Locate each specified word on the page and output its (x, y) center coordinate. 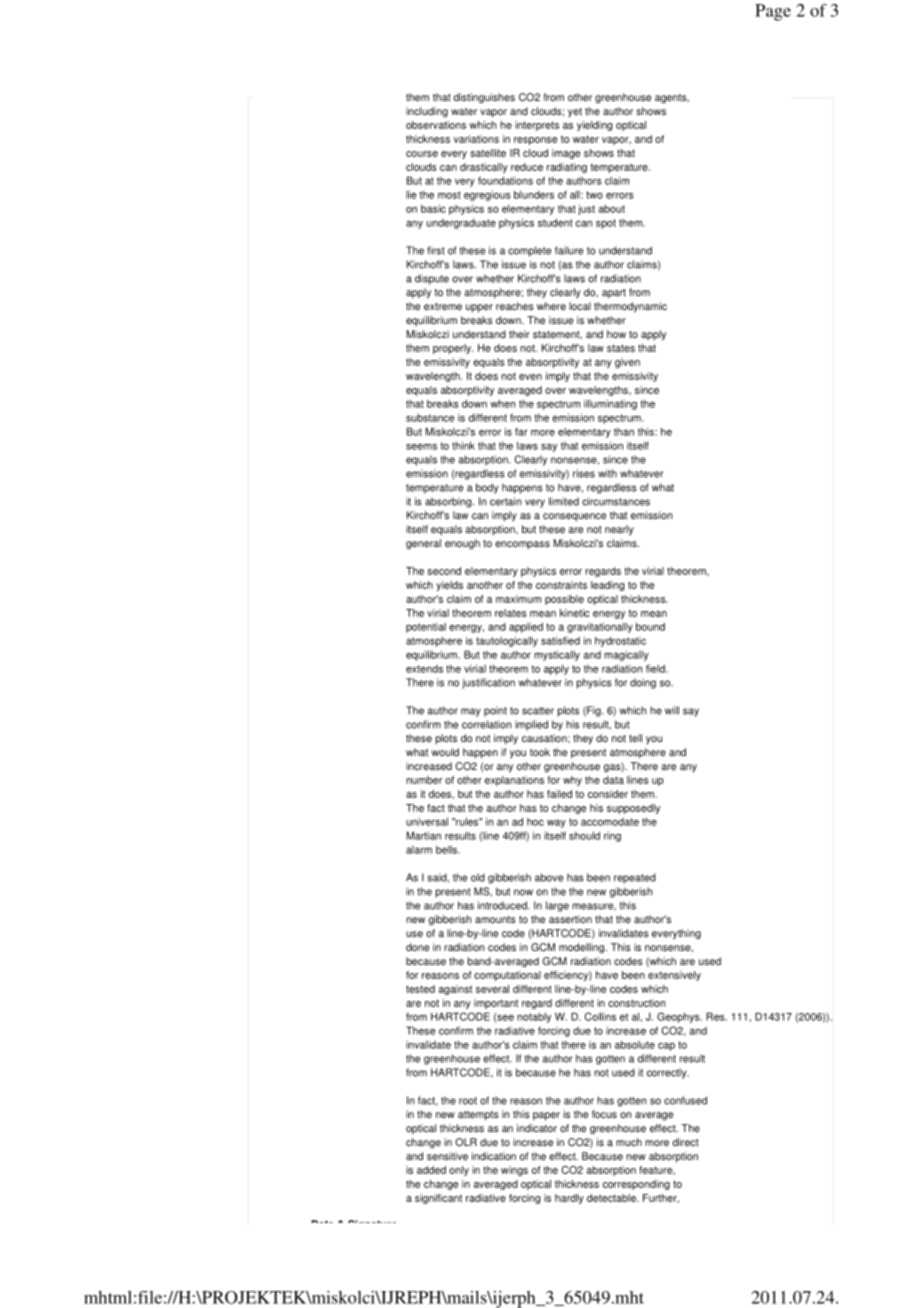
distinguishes (484, 98)
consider (608, 794)
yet (575, 112)
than (624, 432)
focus (604, 1114)
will (672, 710)
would (445, 752)
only (459, 1171)
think (463, 445)
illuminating (610, 404)
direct (686, 1142)
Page (773, 12)
